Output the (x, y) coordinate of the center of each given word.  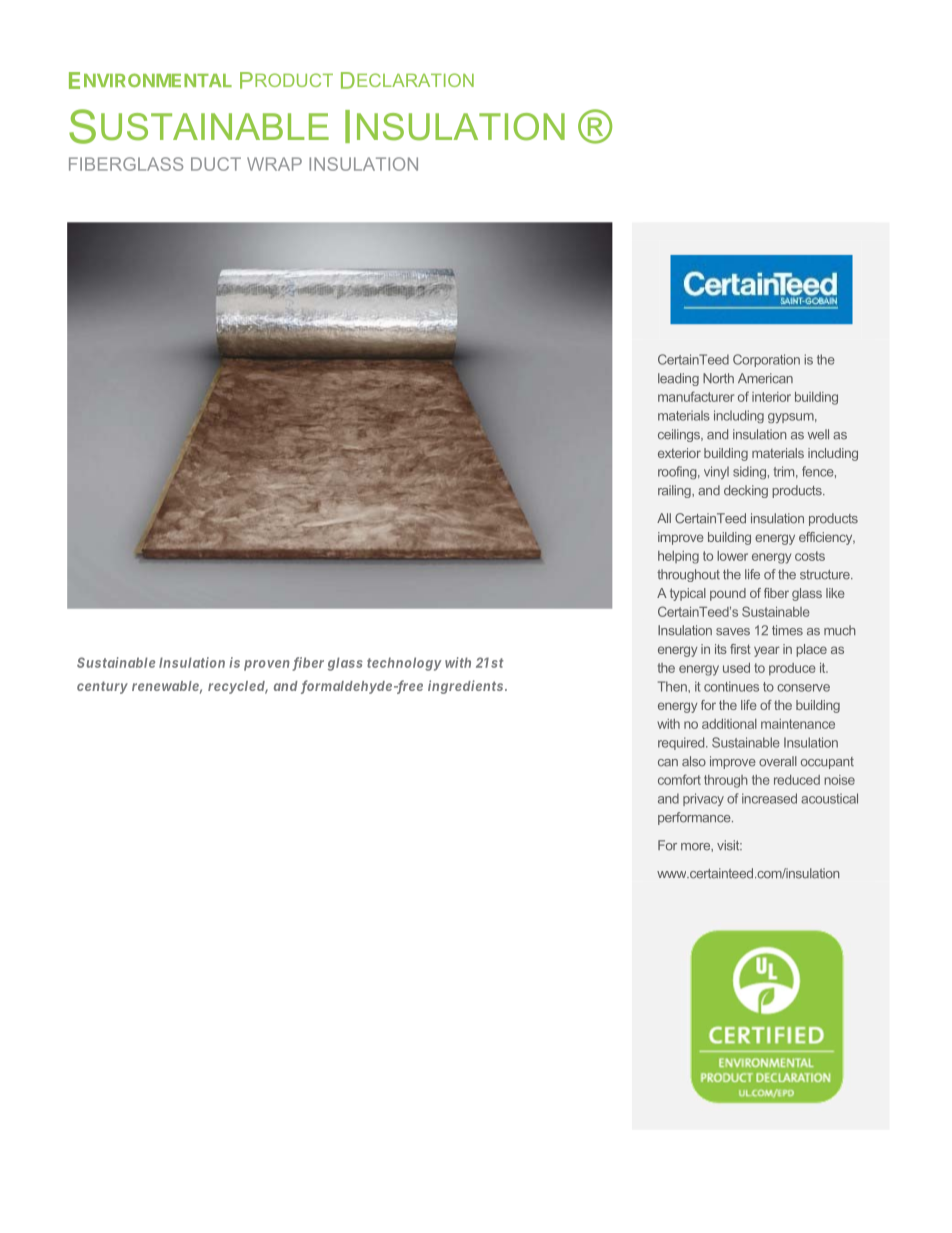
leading (678, 379)
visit (729, 845)
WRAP (274, 164)
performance (695, 818)
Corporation (766, 360)
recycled (238, 687)
